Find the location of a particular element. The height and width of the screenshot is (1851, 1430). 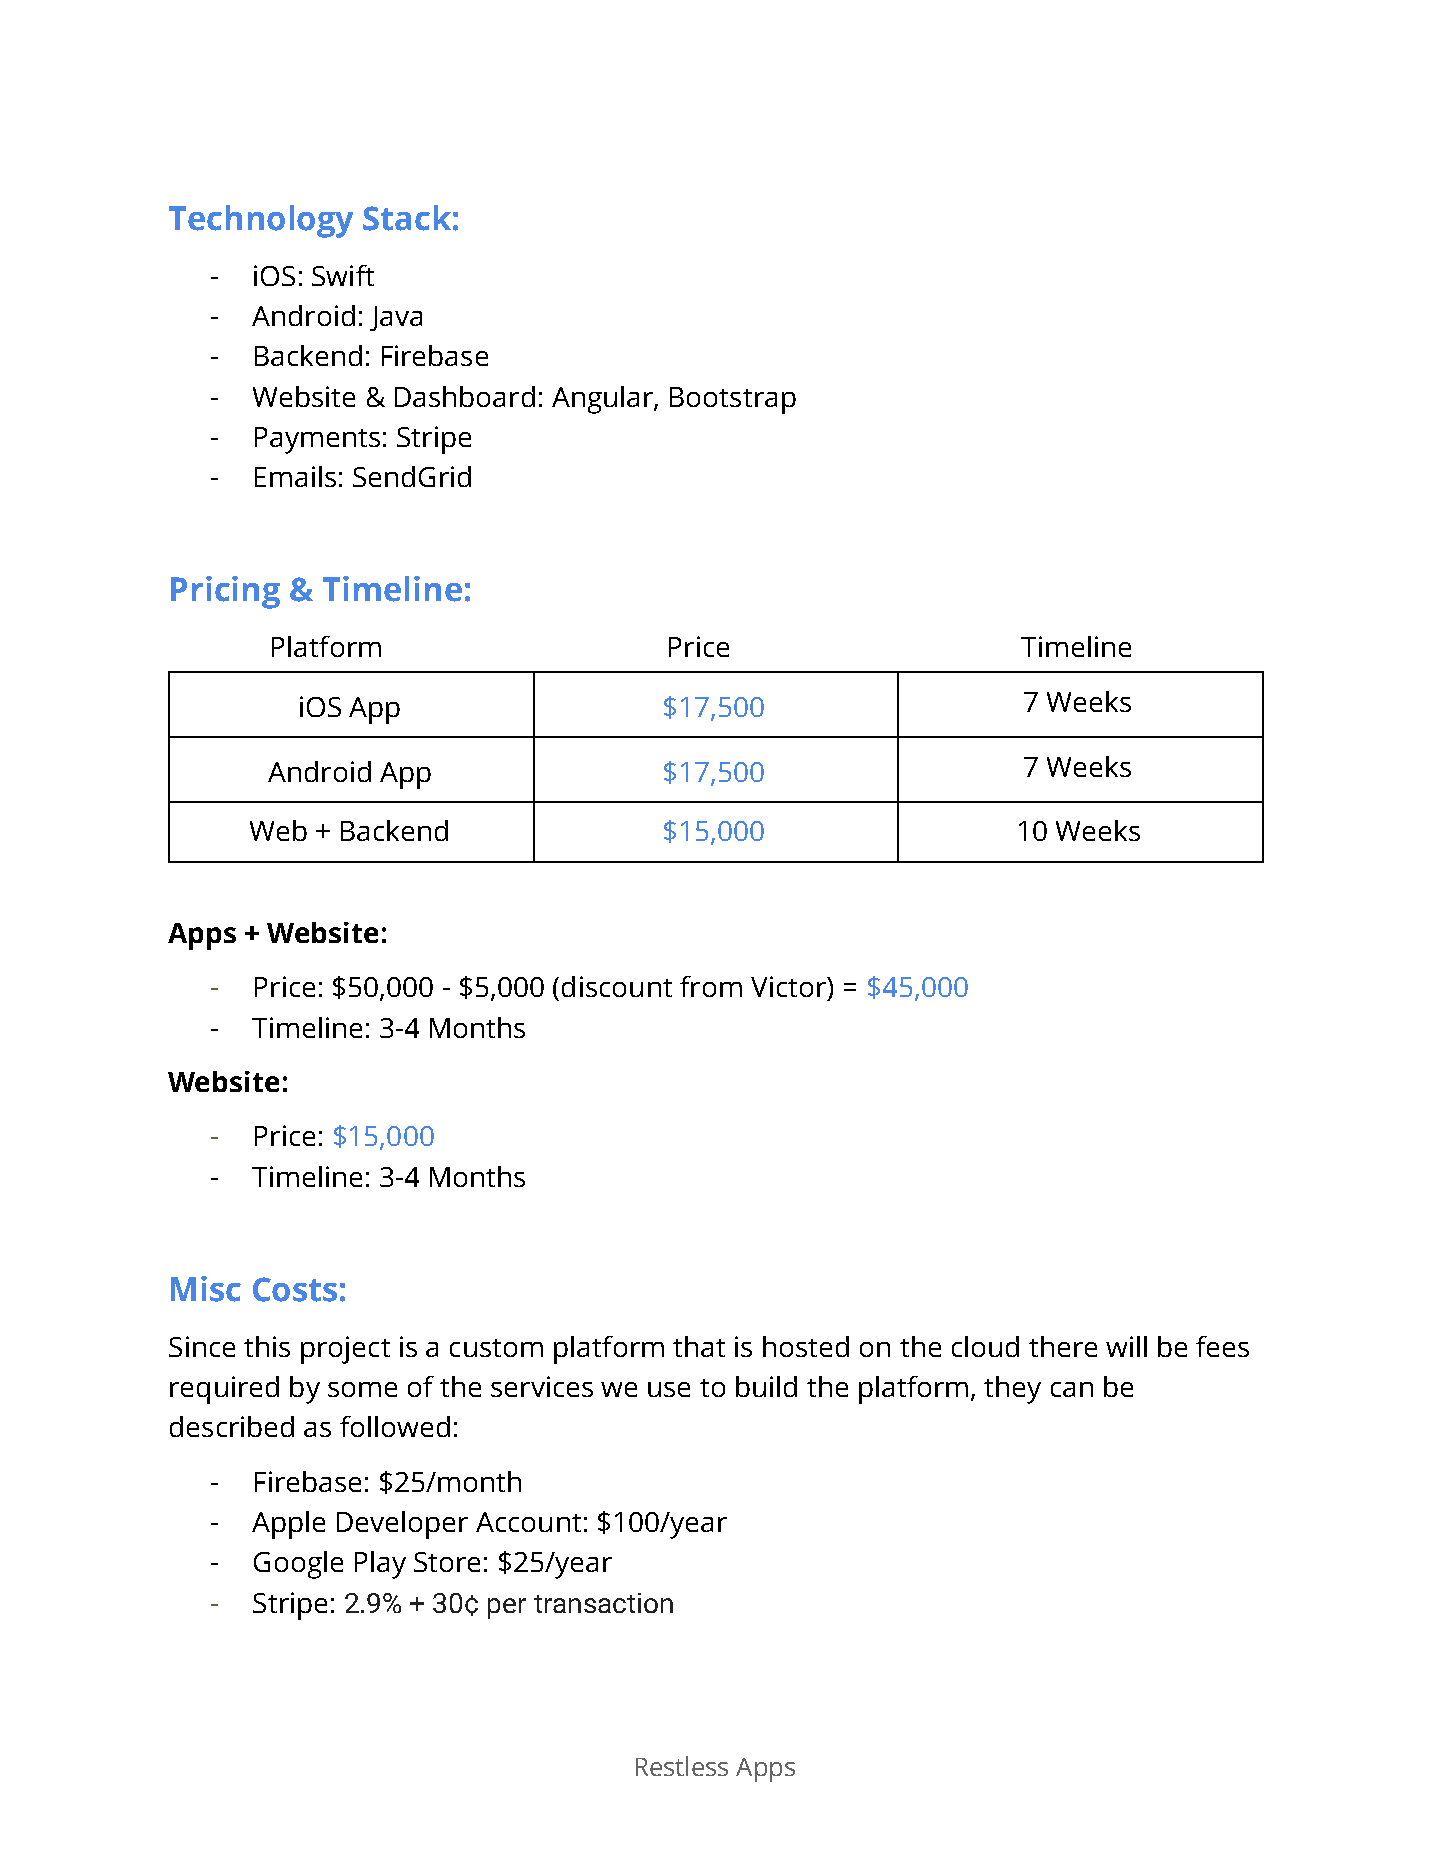

Google is located at coordinates (298, 1565).
